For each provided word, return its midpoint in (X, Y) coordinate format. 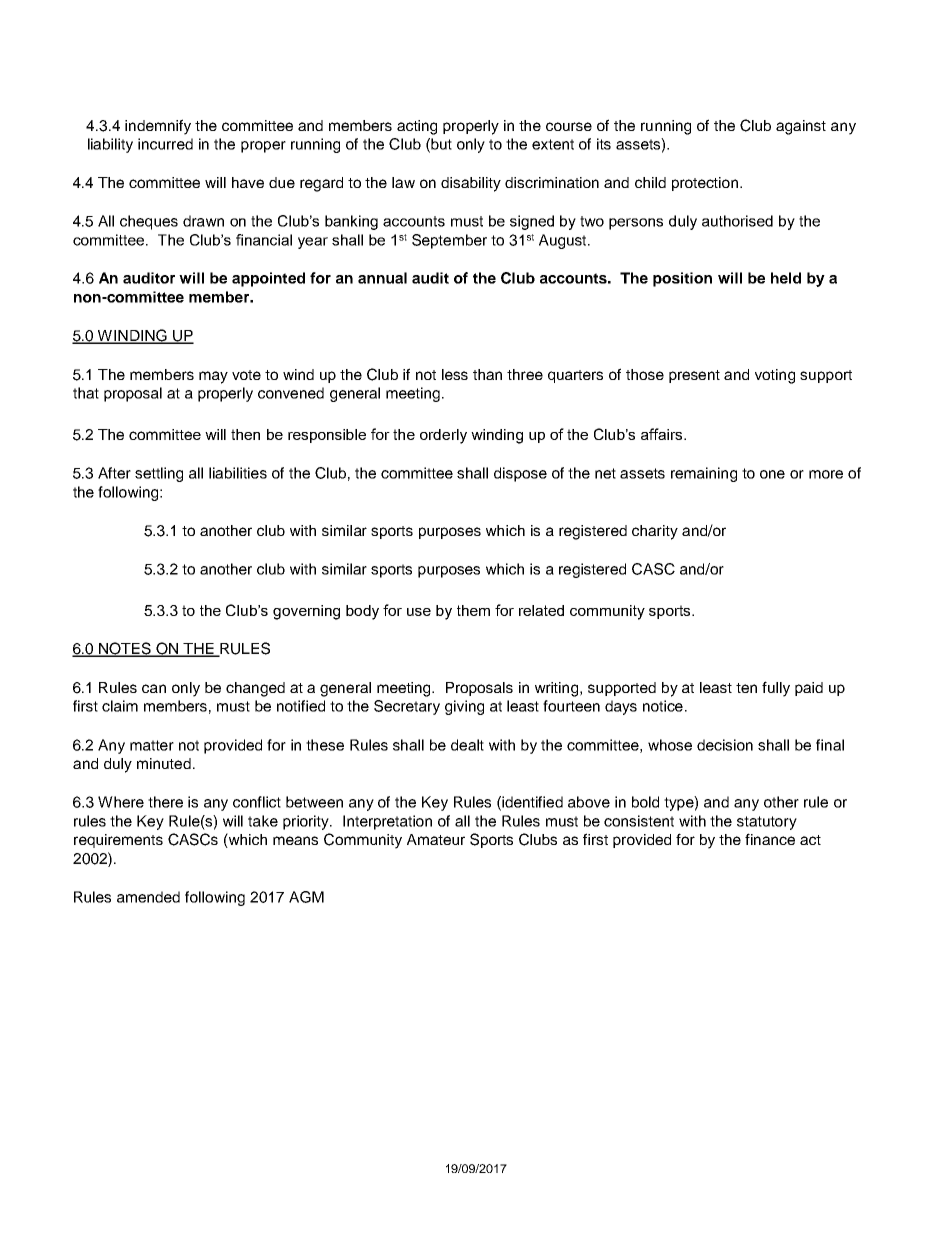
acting (417, 127)
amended (148, 897)
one (772, 474)
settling (159, 474)
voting (775, 376)
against (801, 127)
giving (464, 707)
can (154, 688)
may (213, 377)
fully (776, 689)
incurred (165, 144)
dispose (520, 474)
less (455, 374)
